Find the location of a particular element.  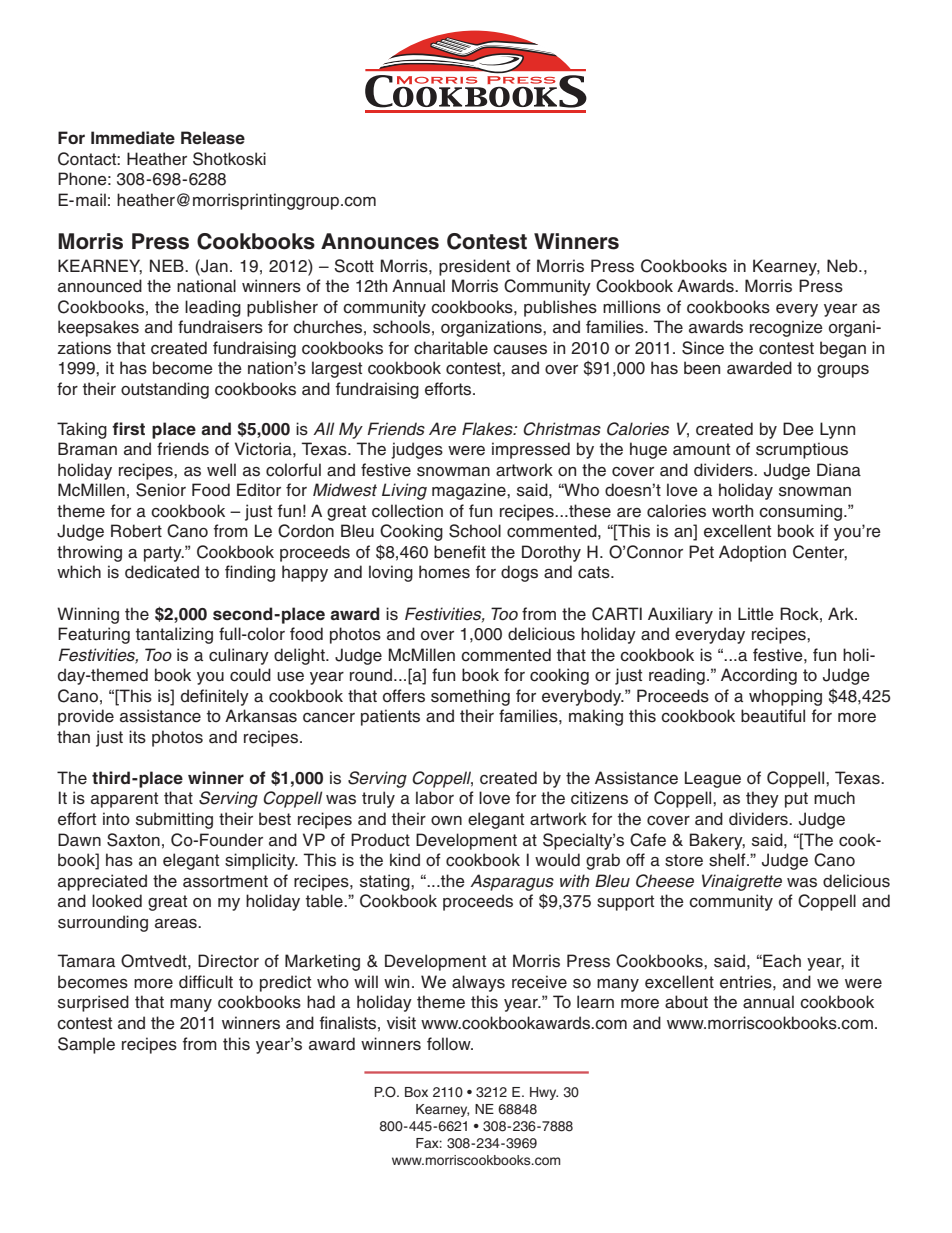

Sample is located at coordinates (86, 1045).
